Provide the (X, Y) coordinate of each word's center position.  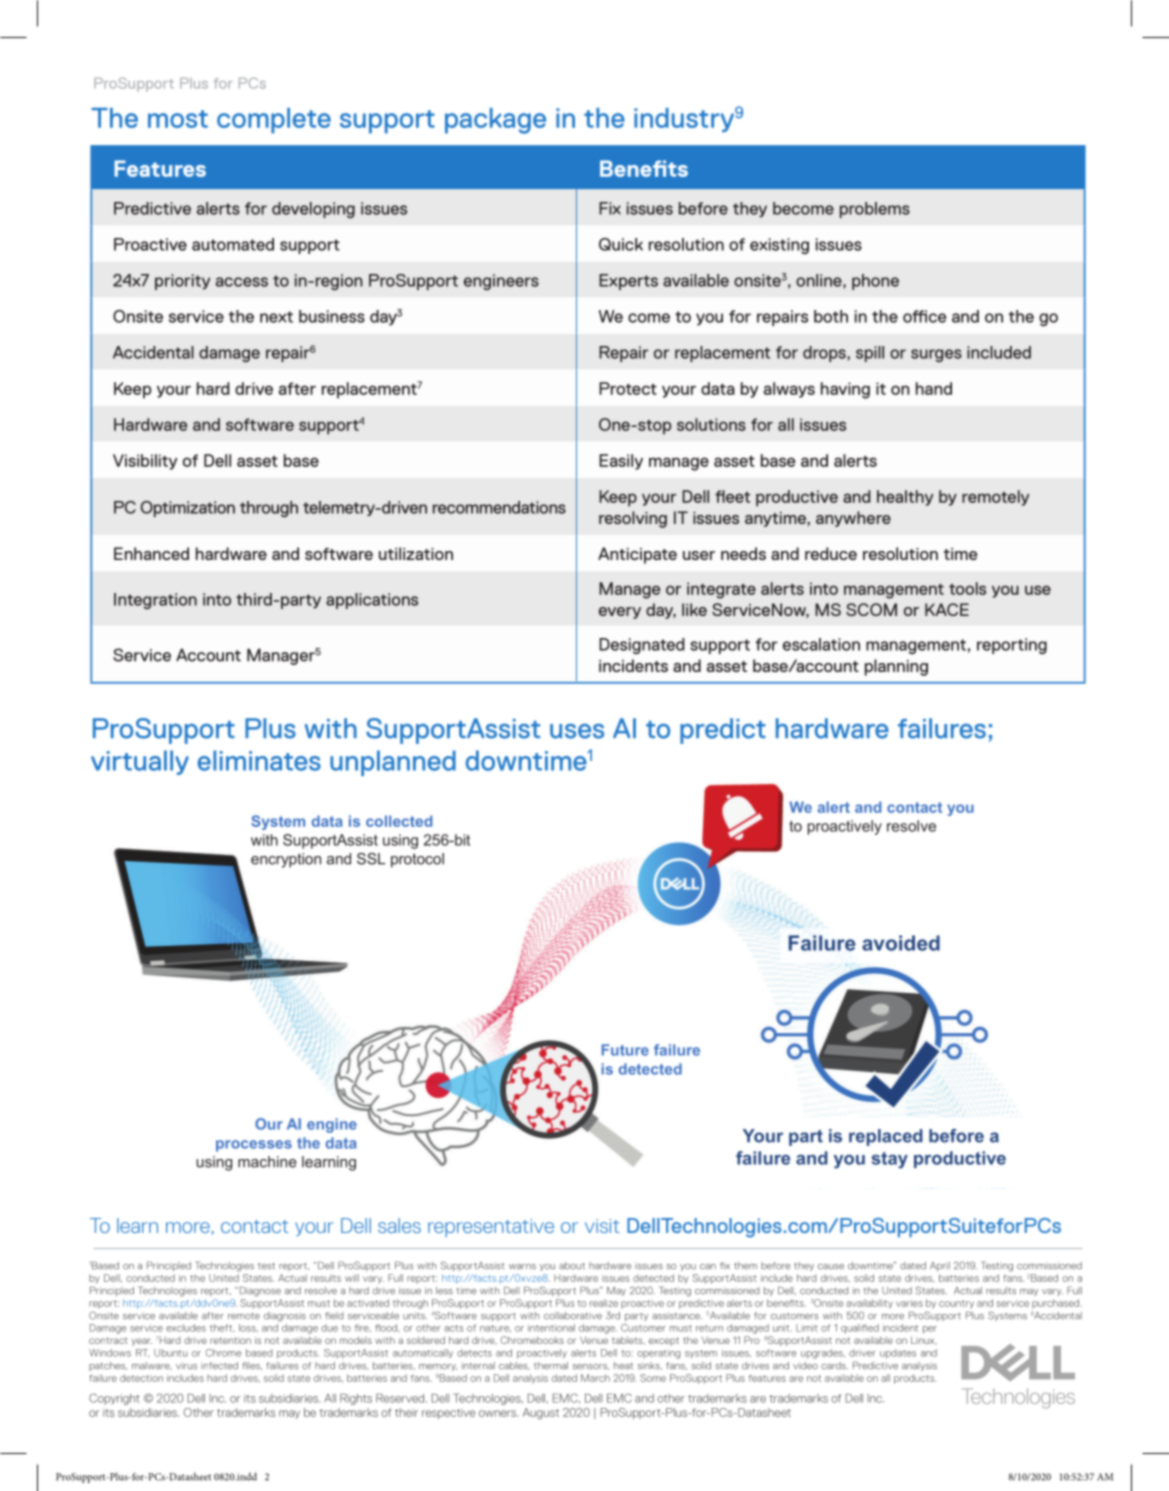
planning (896, 667)
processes (254, 1146)
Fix (610, 208)
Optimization (188, 509)
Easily (621, 462)
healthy (905, 498)
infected (219, 1366)
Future (625, 1050)
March (595, 1378)
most (178, 119)
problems (875, 210)
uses (577, 731)
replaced (886, 1137)
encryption (286, 860)
